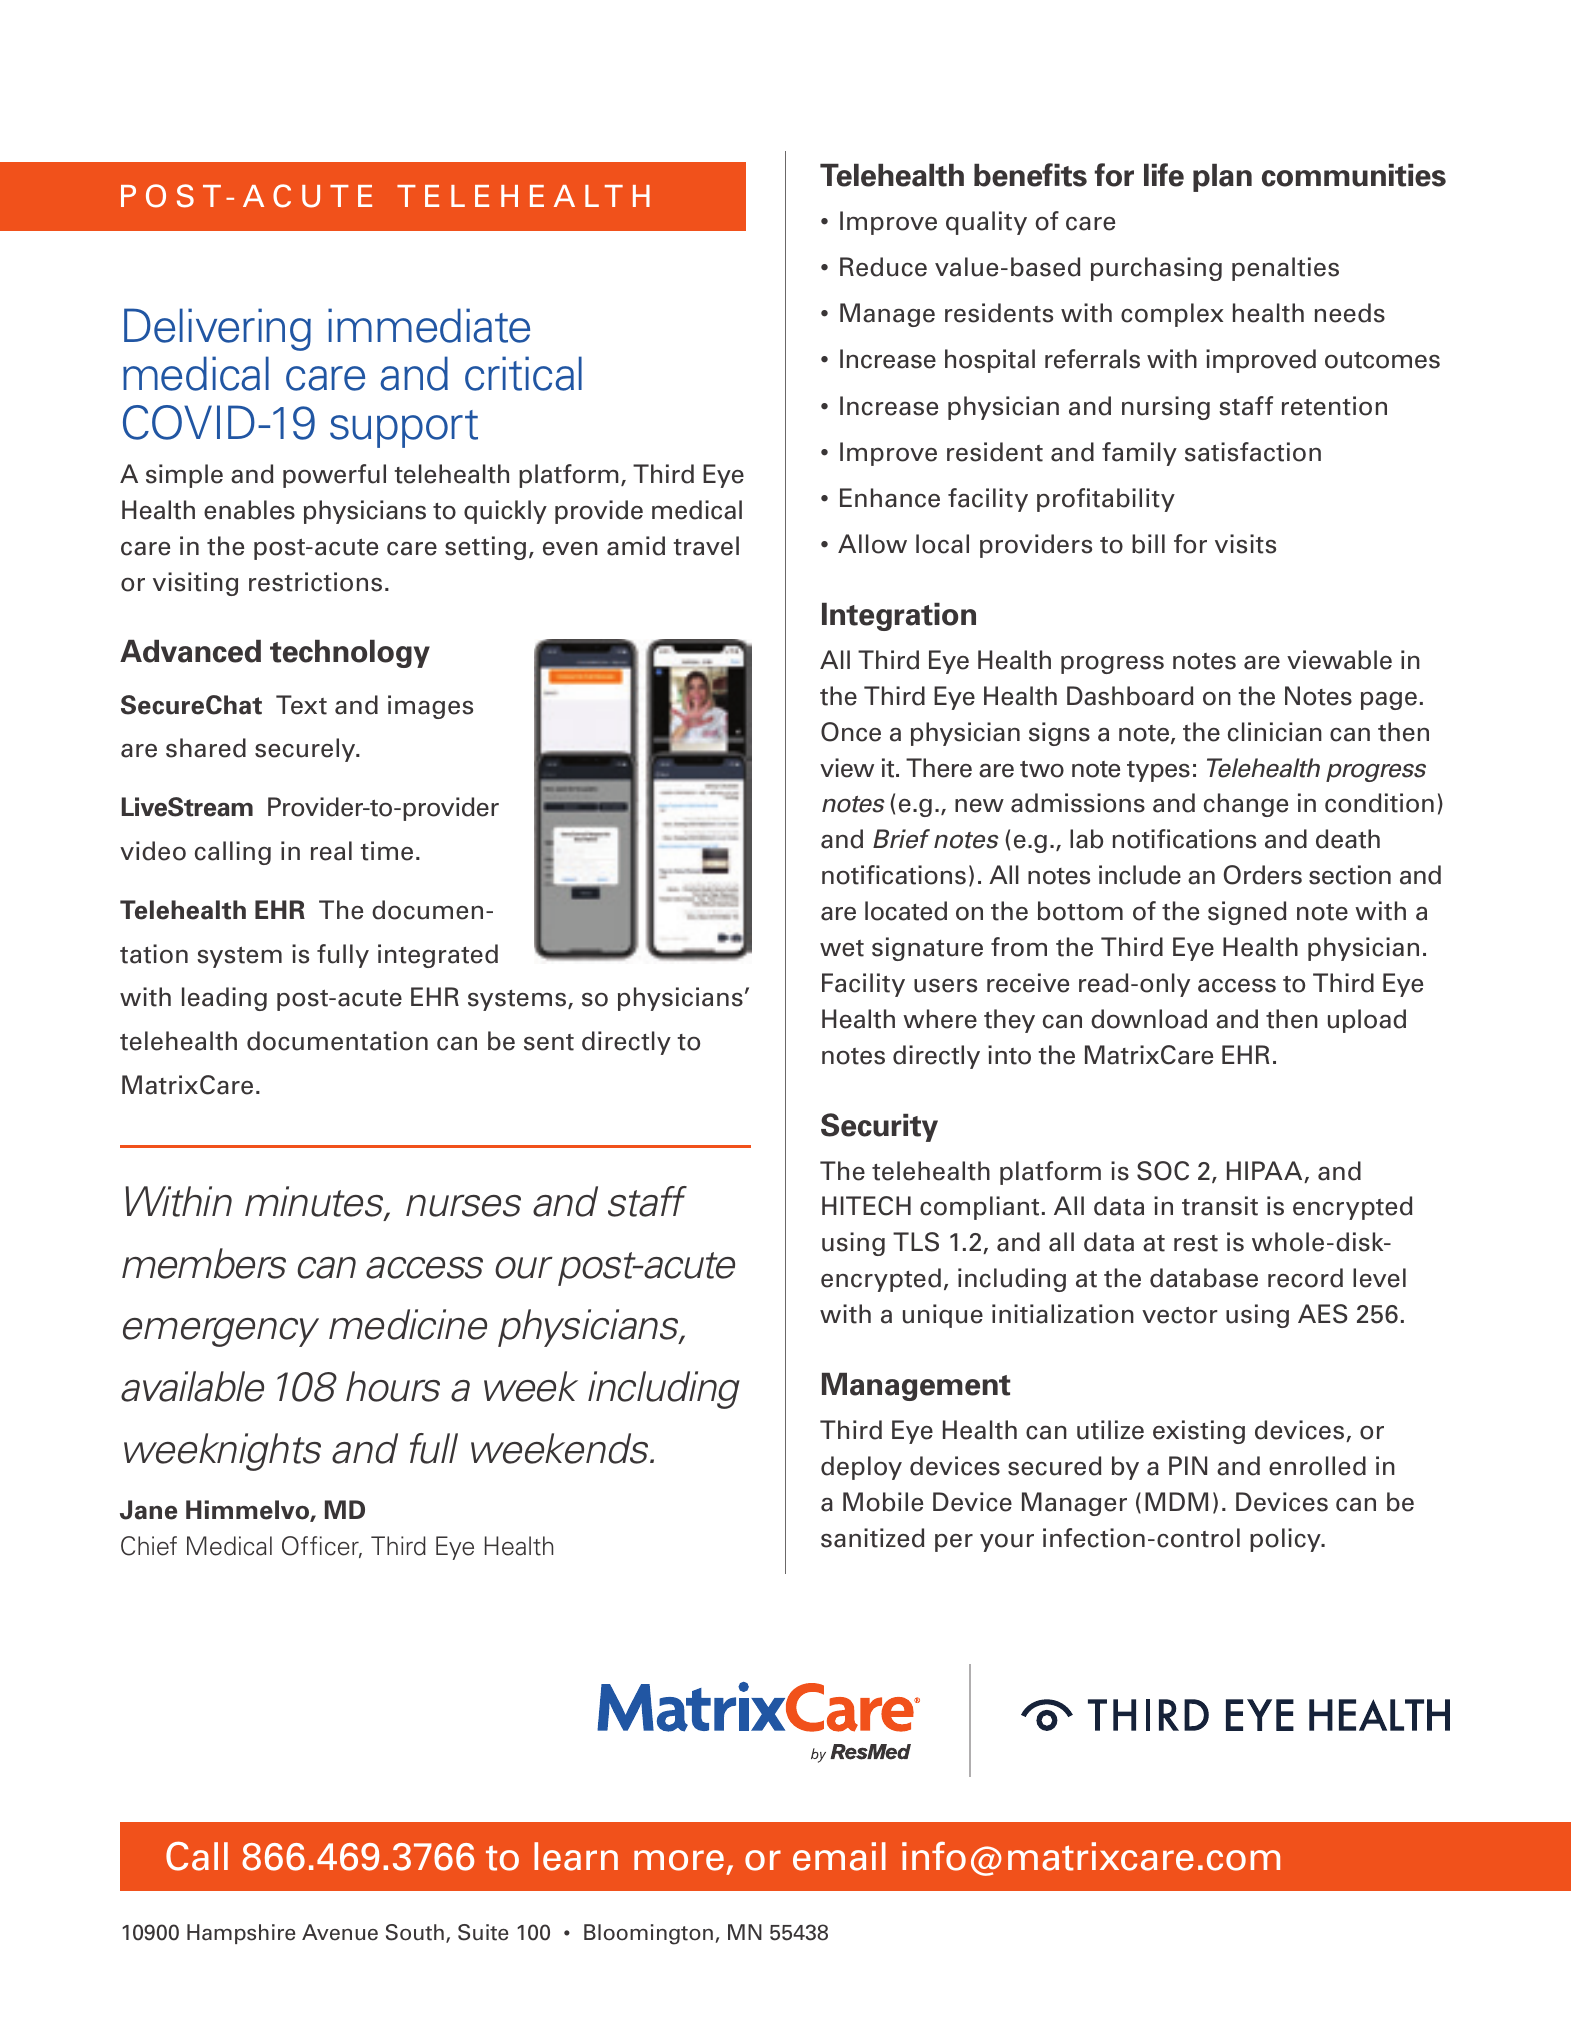  I want to click on change, so click(1246, 805).
